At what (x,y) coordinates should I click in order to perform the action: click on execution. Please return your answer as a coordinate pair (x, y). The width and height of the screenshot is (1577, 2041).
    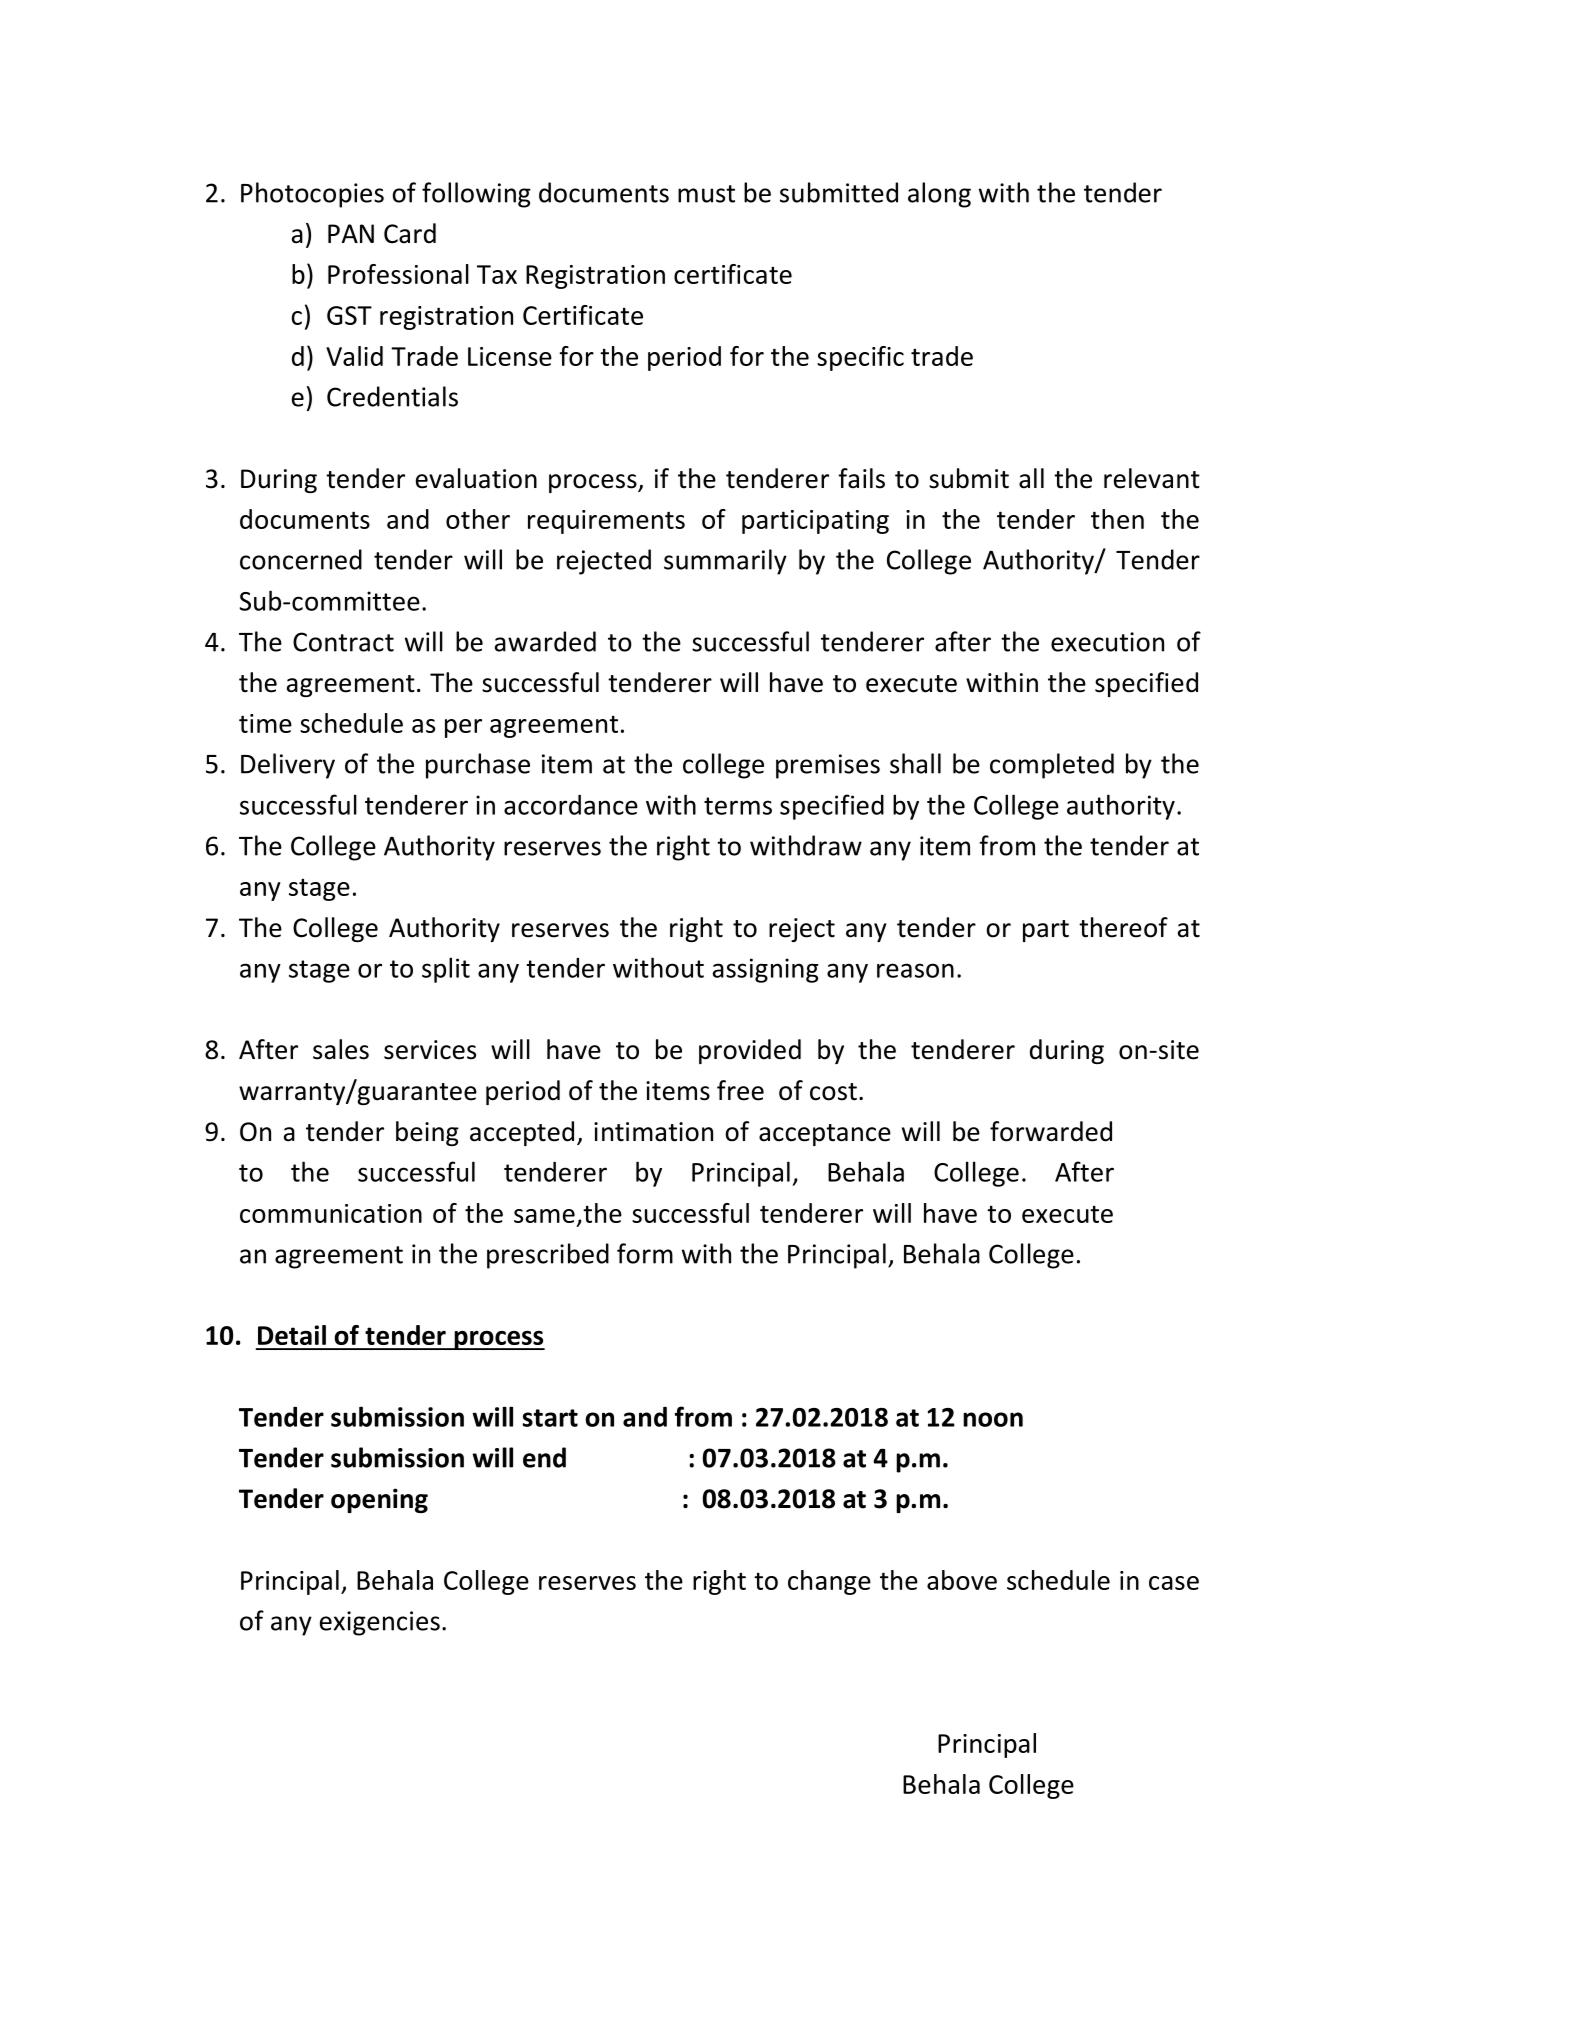
    Looking at the image, I should click on (1107, 642).
